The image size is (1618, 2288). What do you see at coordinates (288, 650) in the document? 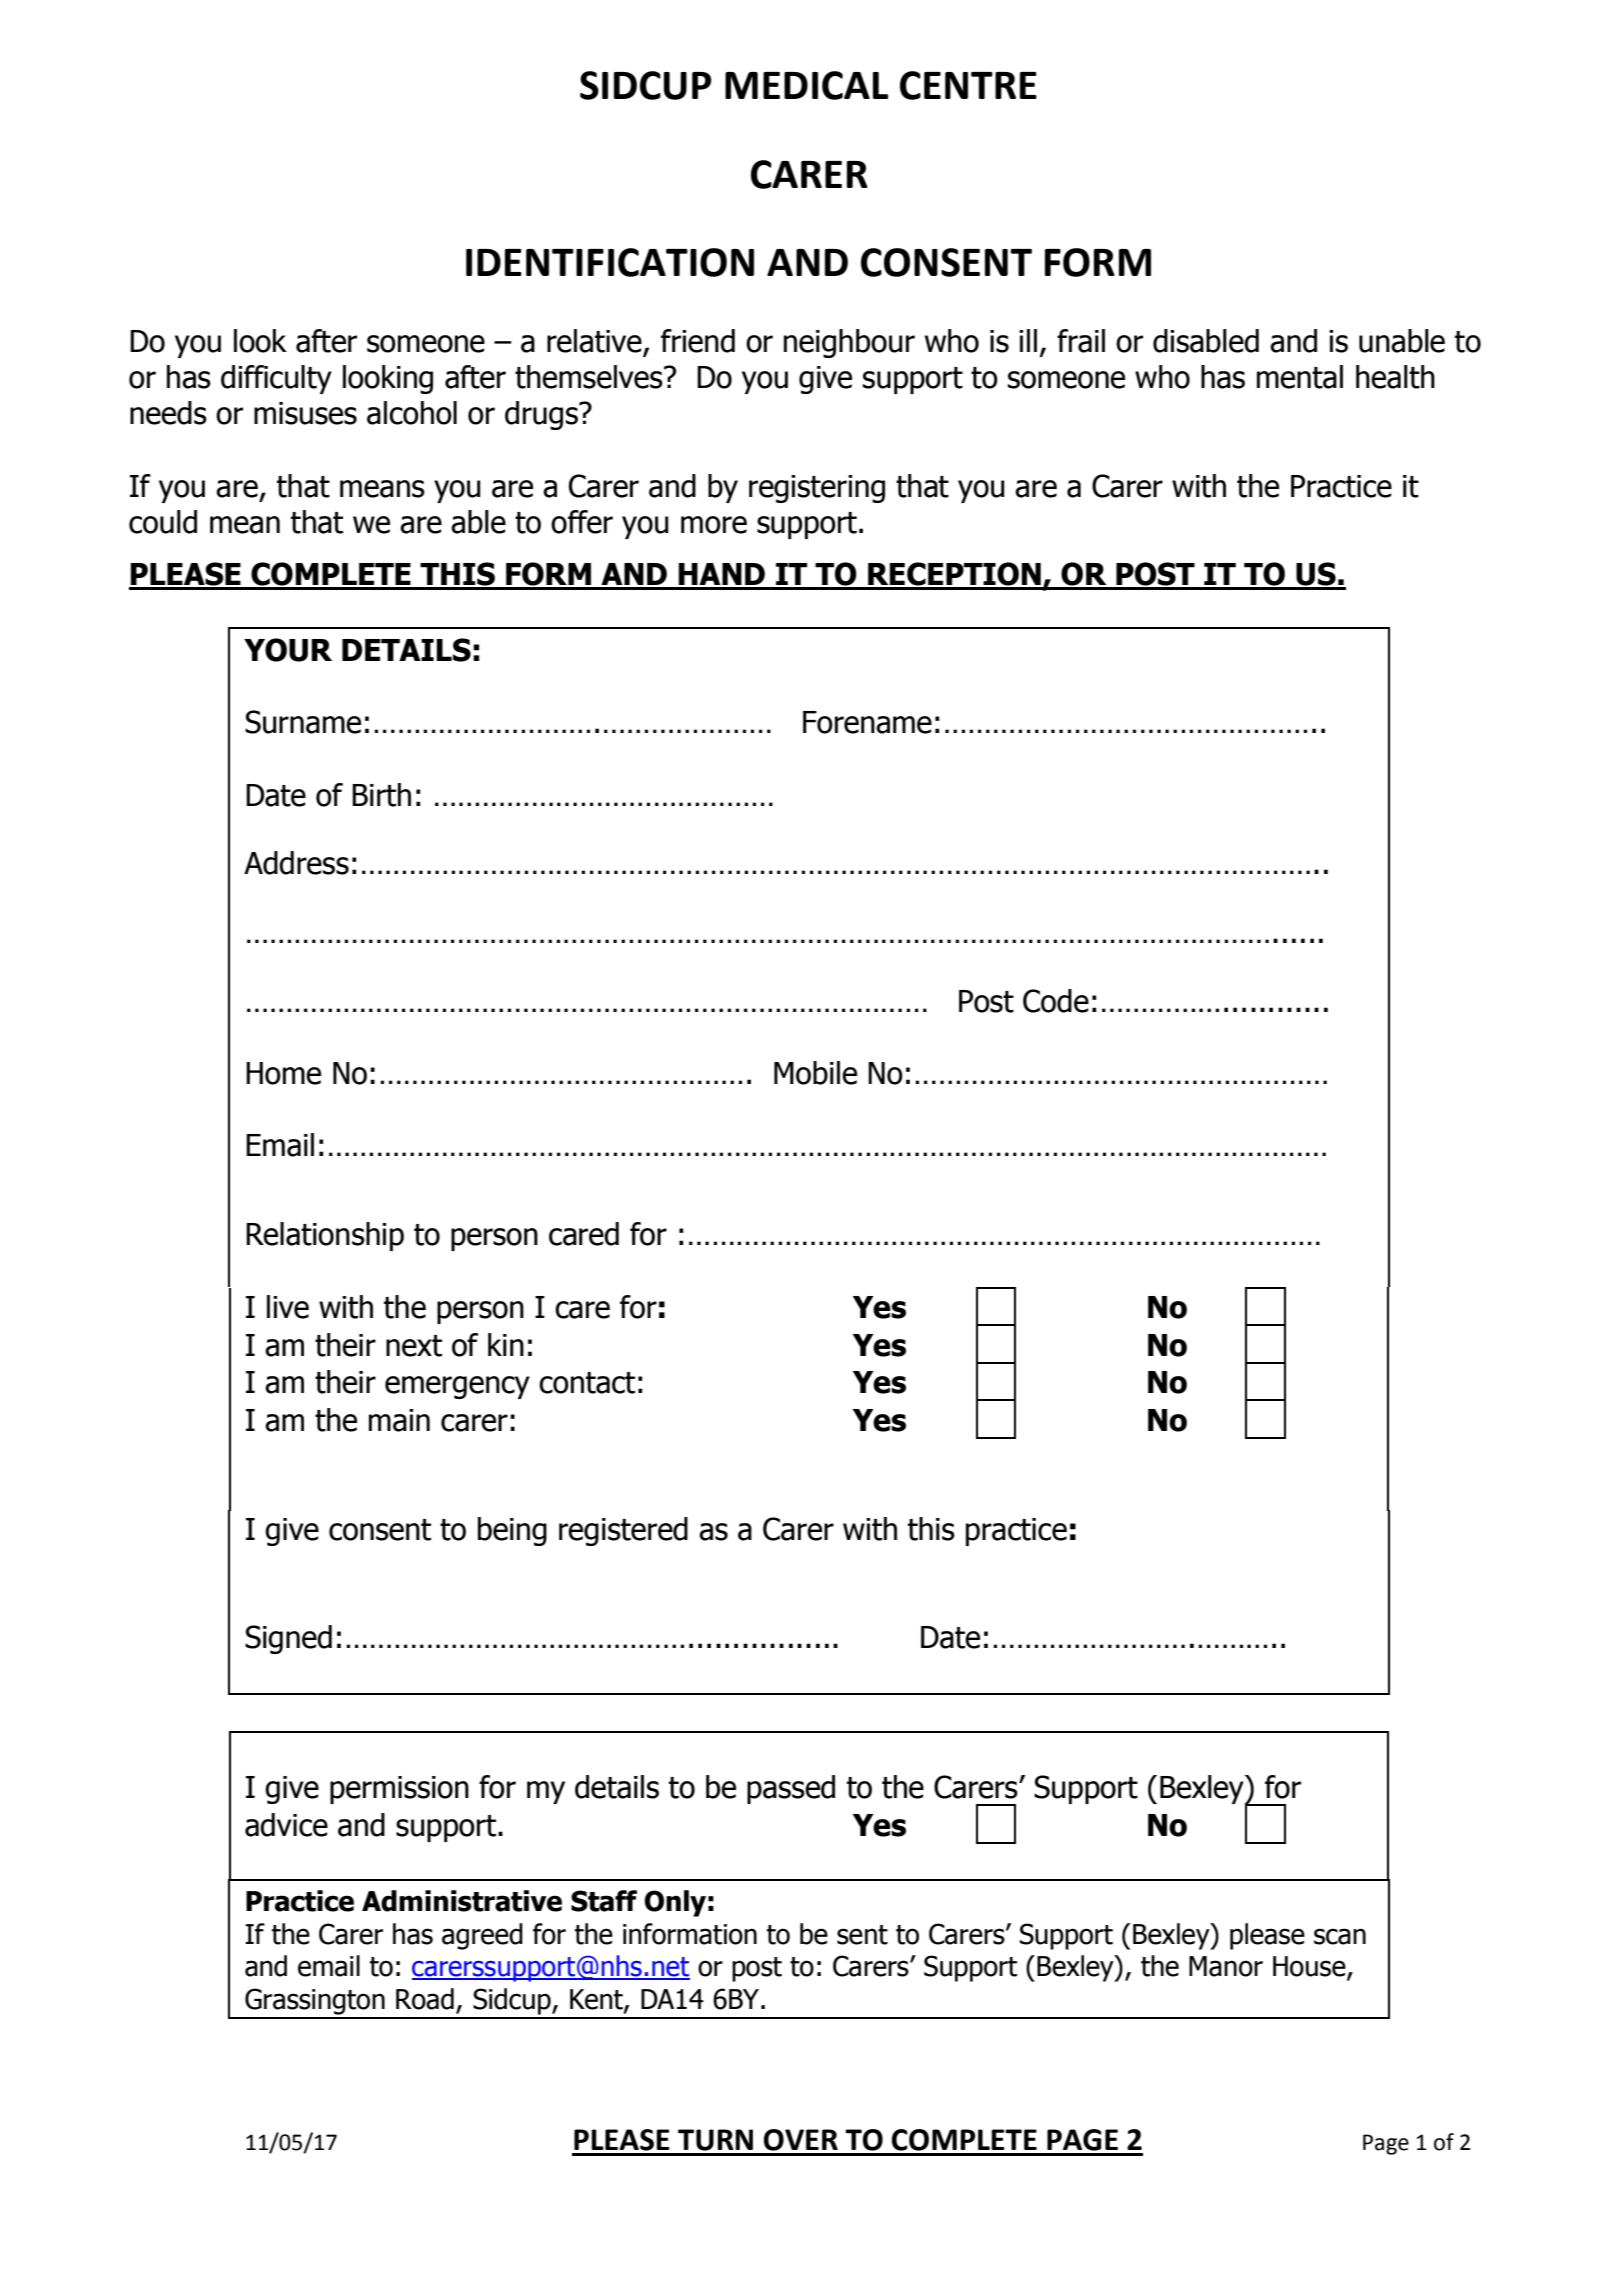
I see `YOUR` at bounding box center [288, 650].
